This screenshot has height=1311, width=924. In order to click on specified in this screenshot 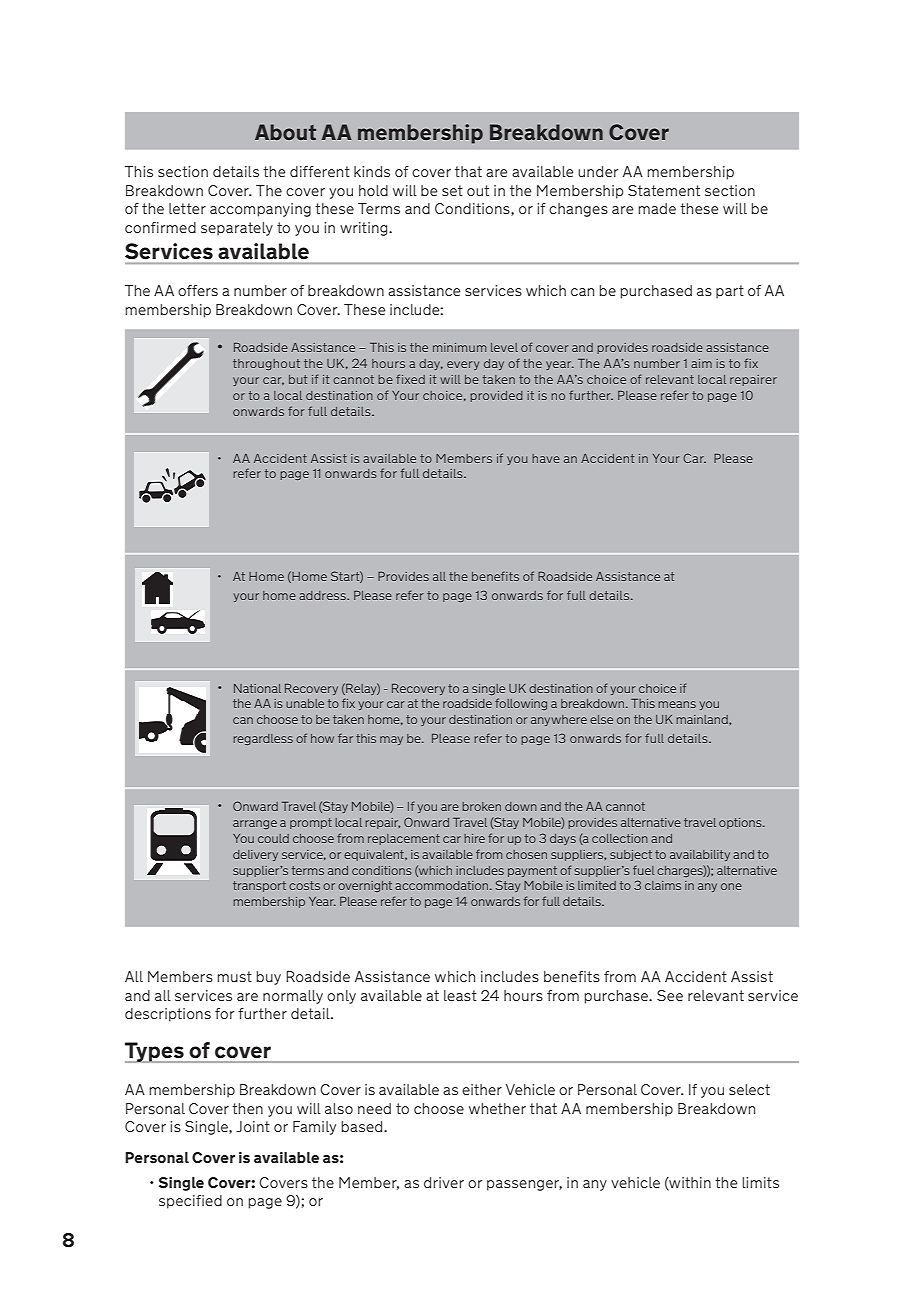, I will do `click(190, 1202)`.
